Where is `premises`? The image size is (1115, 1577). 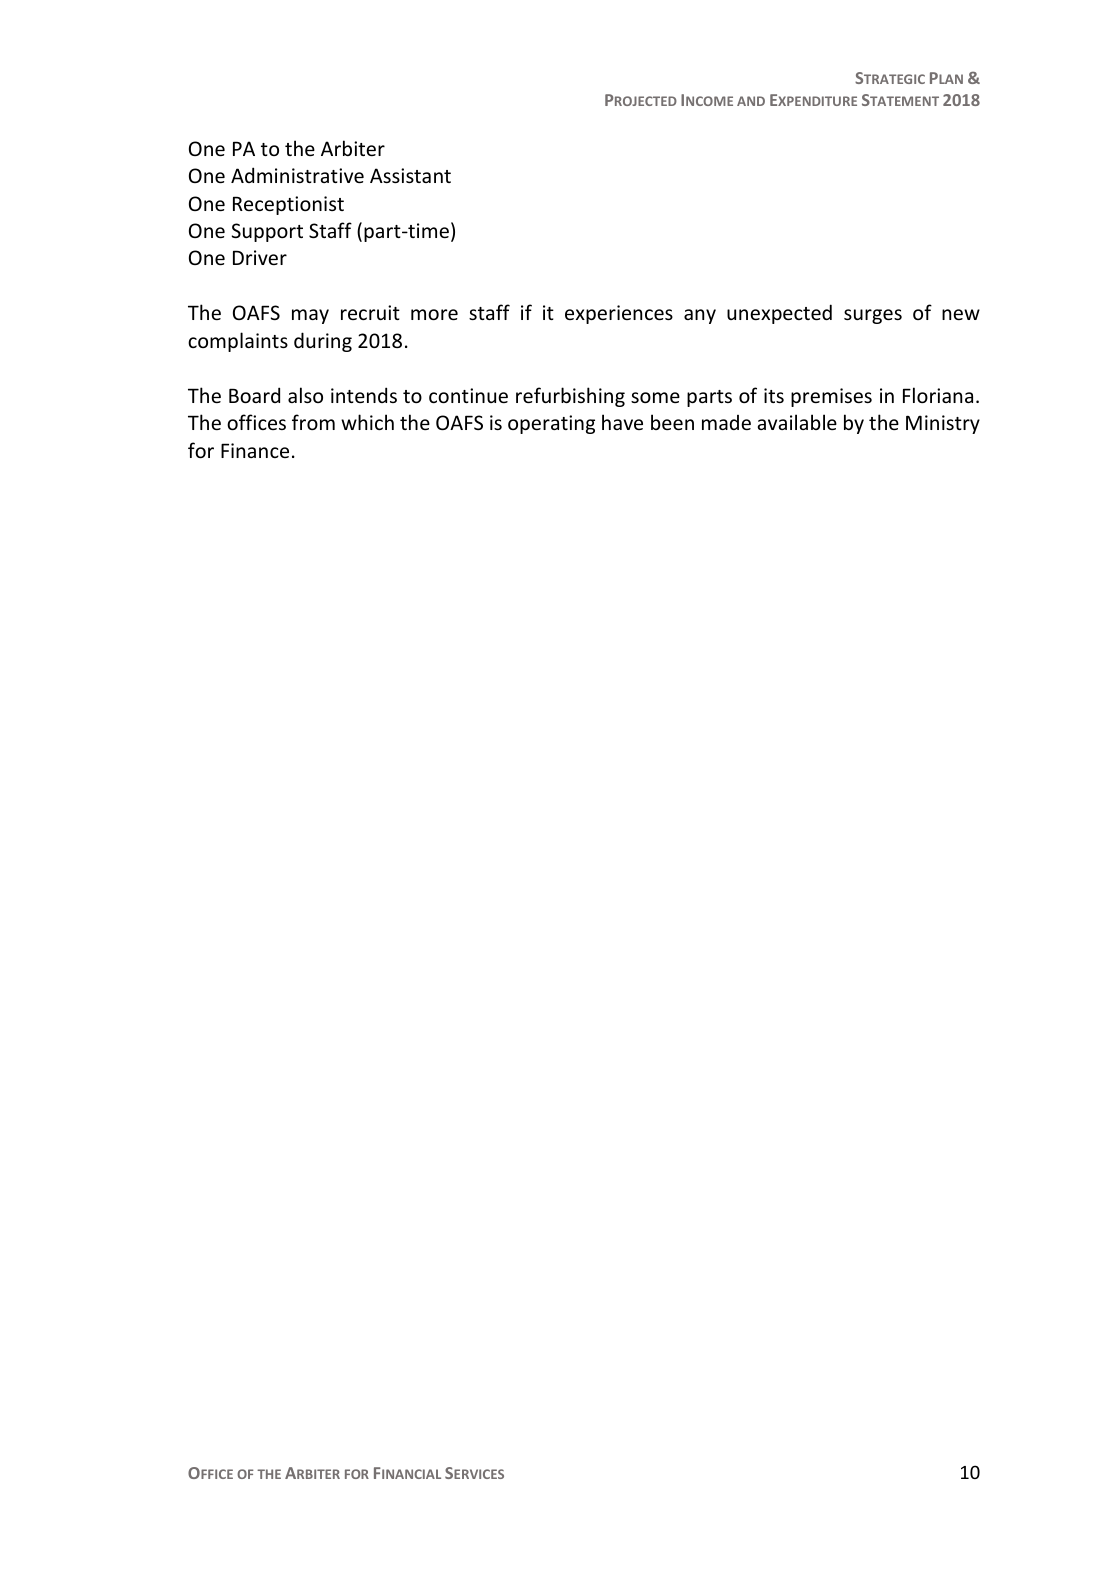
premises is located at coordinates (831, 397).
